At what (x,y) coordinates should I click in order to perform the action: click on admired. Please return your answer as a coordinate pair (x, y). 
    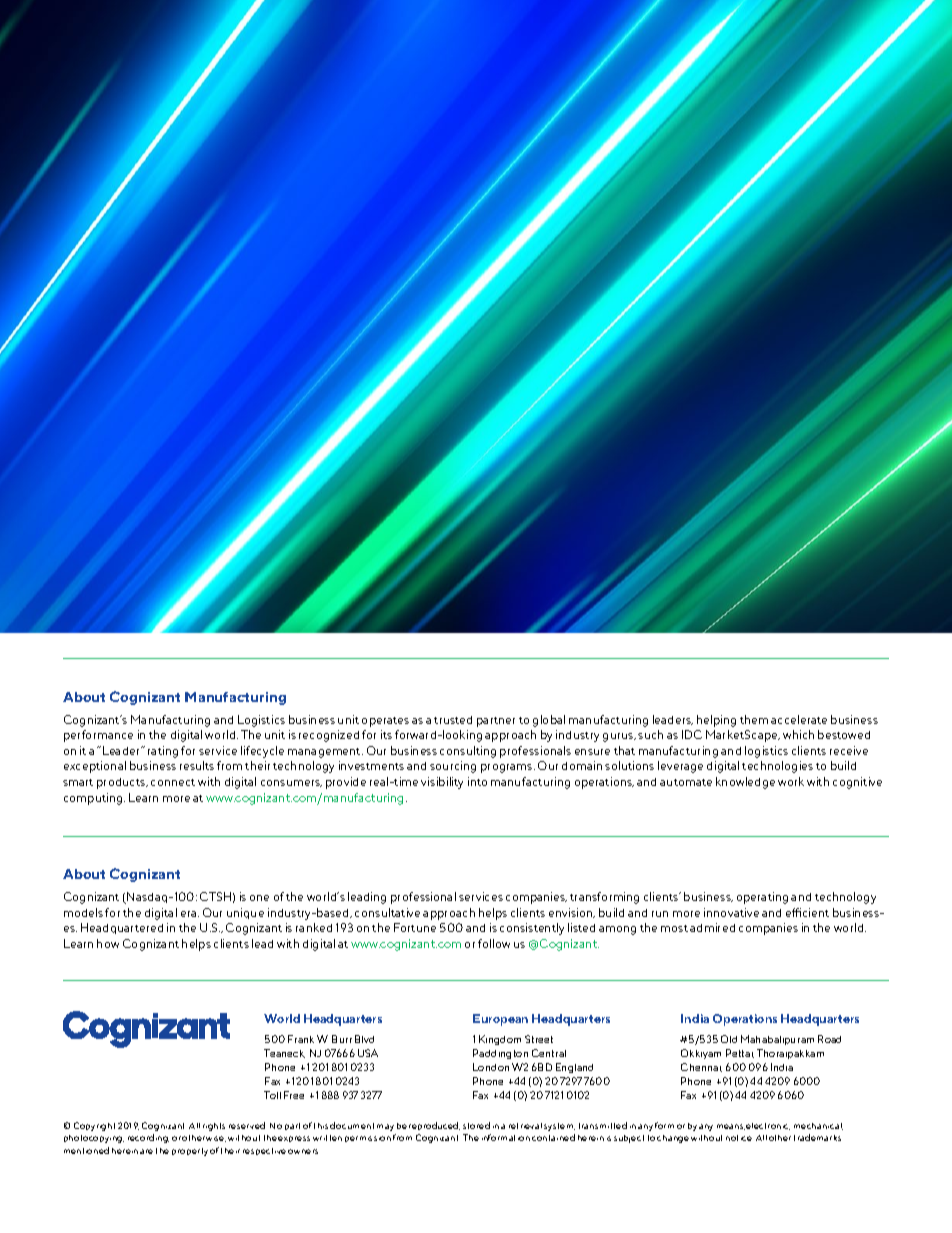
    Looking at the image, I should click on (712, 927).
